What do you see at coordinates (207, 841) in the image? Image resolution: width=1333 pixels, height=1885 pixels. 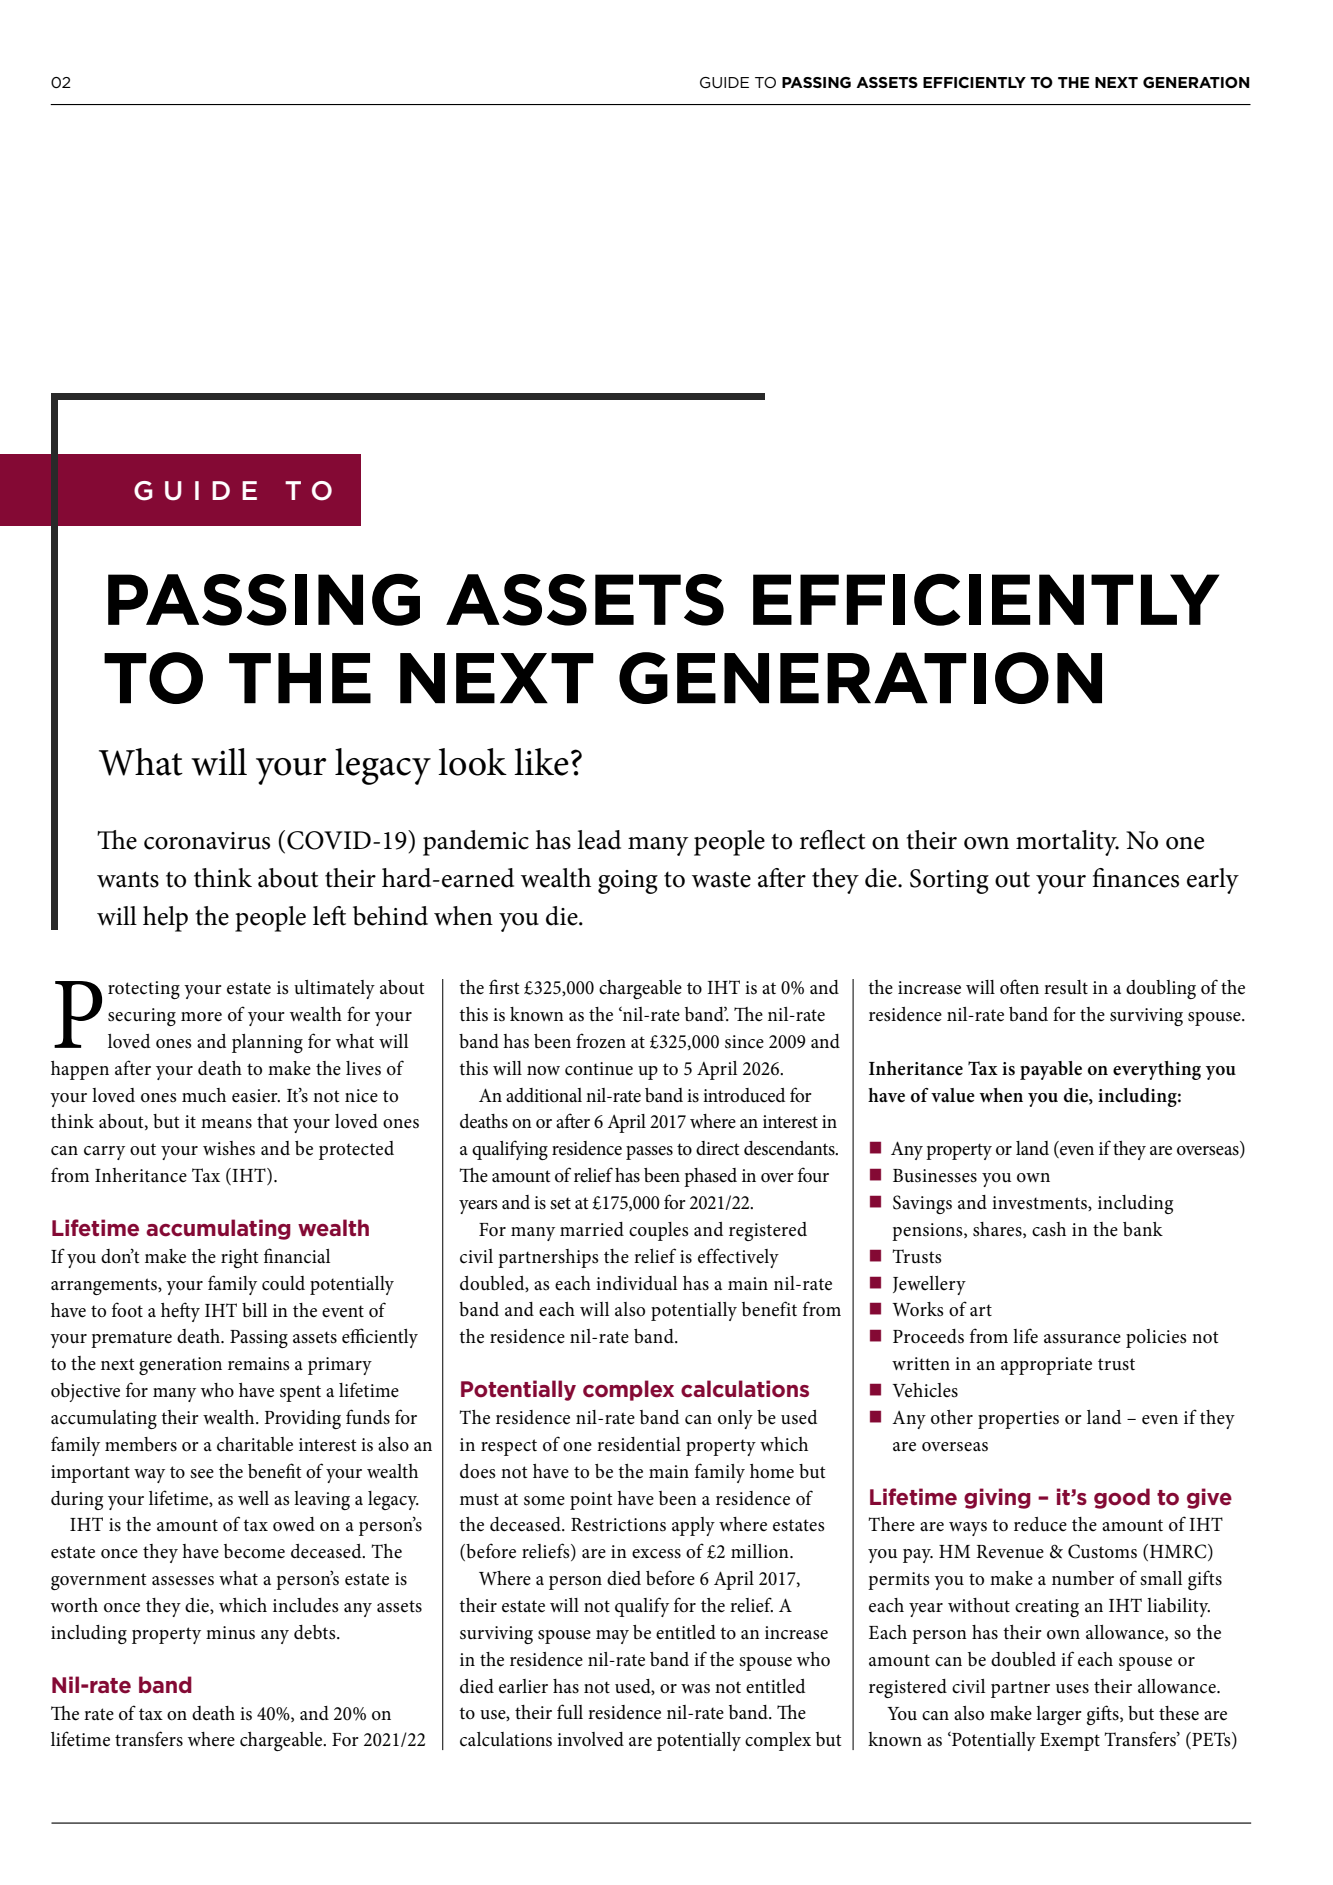 I see `coronavirus` at bounding box center [207, 841].
